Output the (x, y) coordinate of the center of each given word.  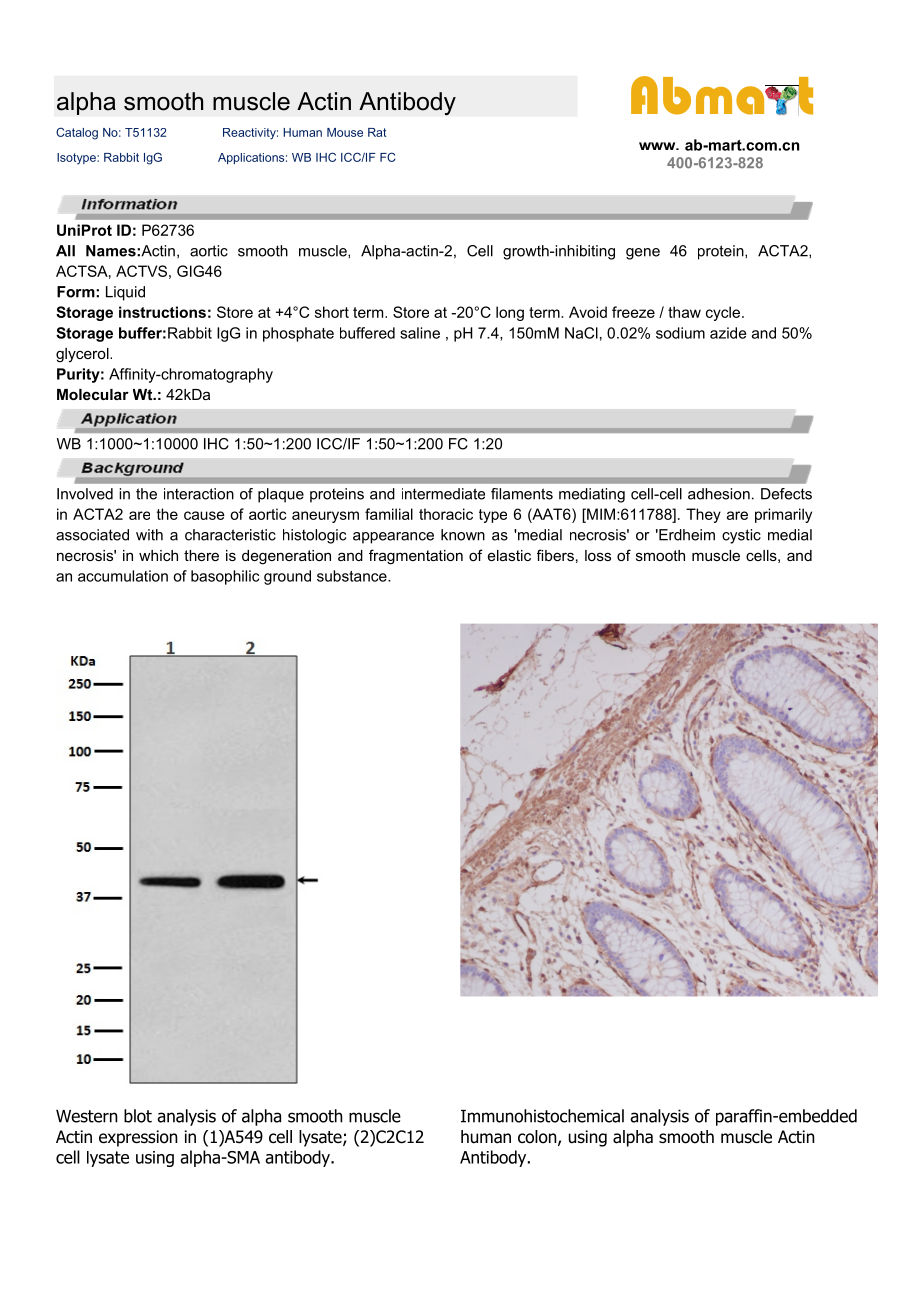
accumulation (123, 576)
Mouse (345, 132)
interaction (199, 494)
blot (138, 1116)
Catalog (77, 133)
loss (598, 555)
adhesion (719, 494)
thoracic (446, 514)
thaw (684, 312)
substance (353, 576)
